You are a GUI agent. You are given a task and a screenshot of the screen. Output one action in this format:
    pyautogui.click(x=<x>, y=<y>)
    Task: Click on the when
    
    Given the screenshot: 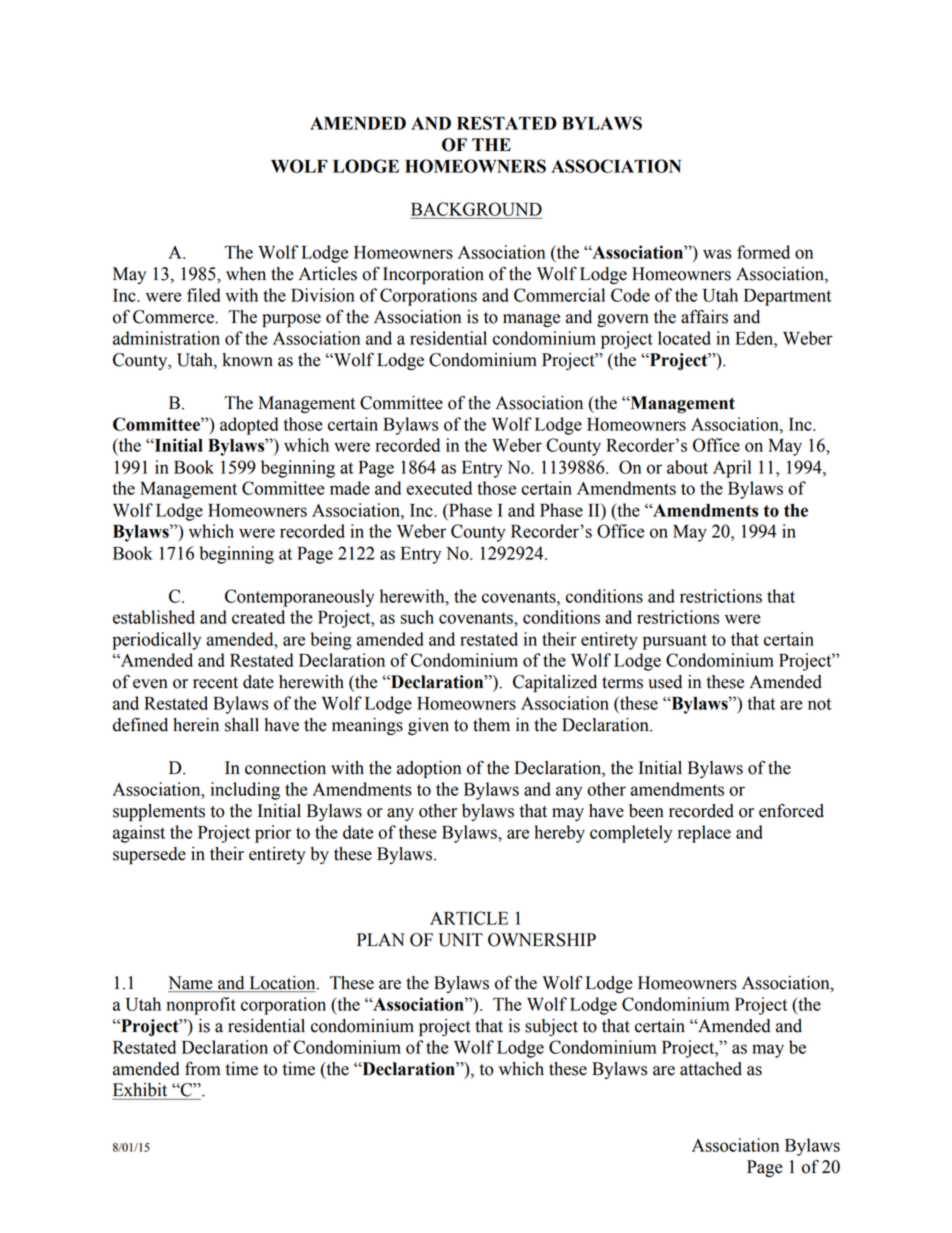 What is the action you would take?
    pyautogui.click(x=246, y=274)
